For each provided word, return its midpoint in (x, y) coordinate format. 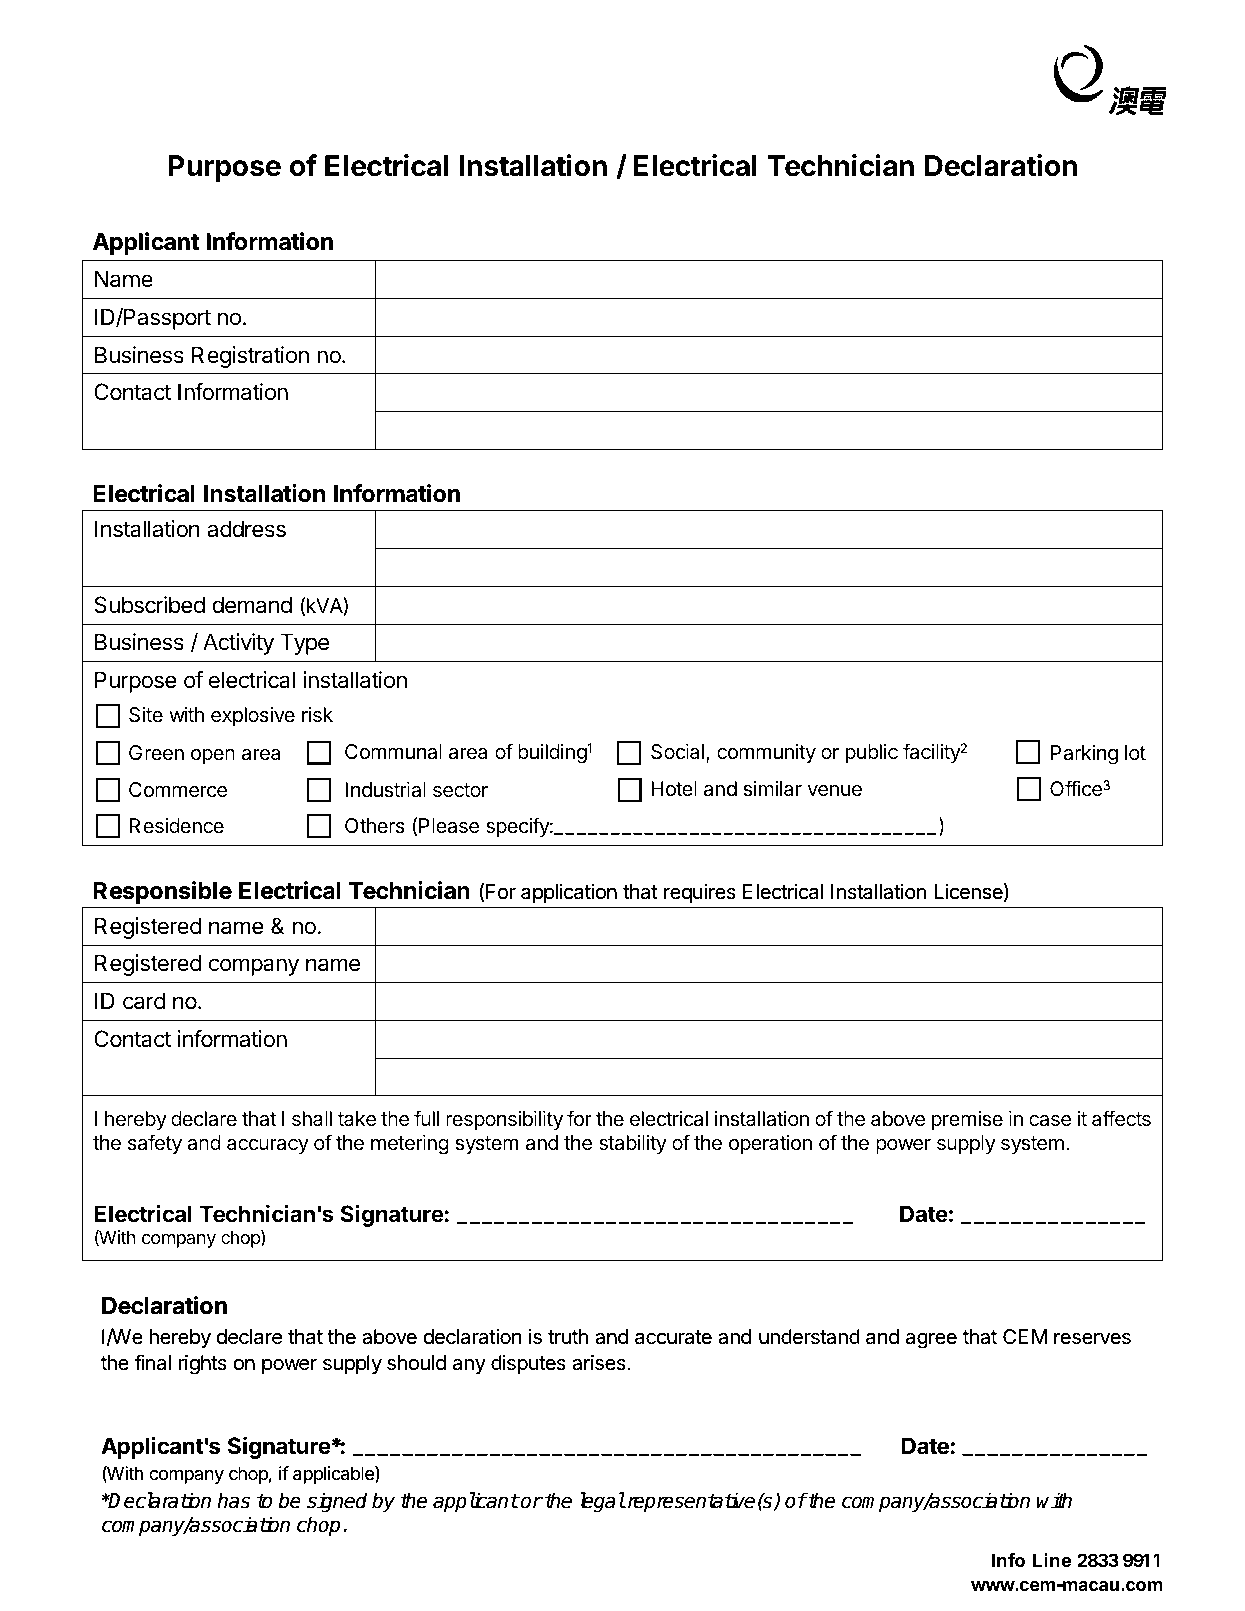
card (144, 1001)
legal (602, 1502)
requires (700, 893)
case (1050, 1121)
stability (633, 1144)
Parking (1084, 755)
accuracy (268, 1146)
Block (776, 566)
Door (1047, 529)
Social (679, 753)
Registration (250, 357)
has (233, 1500)
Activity (238, 644)
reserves (1092, 1338)
